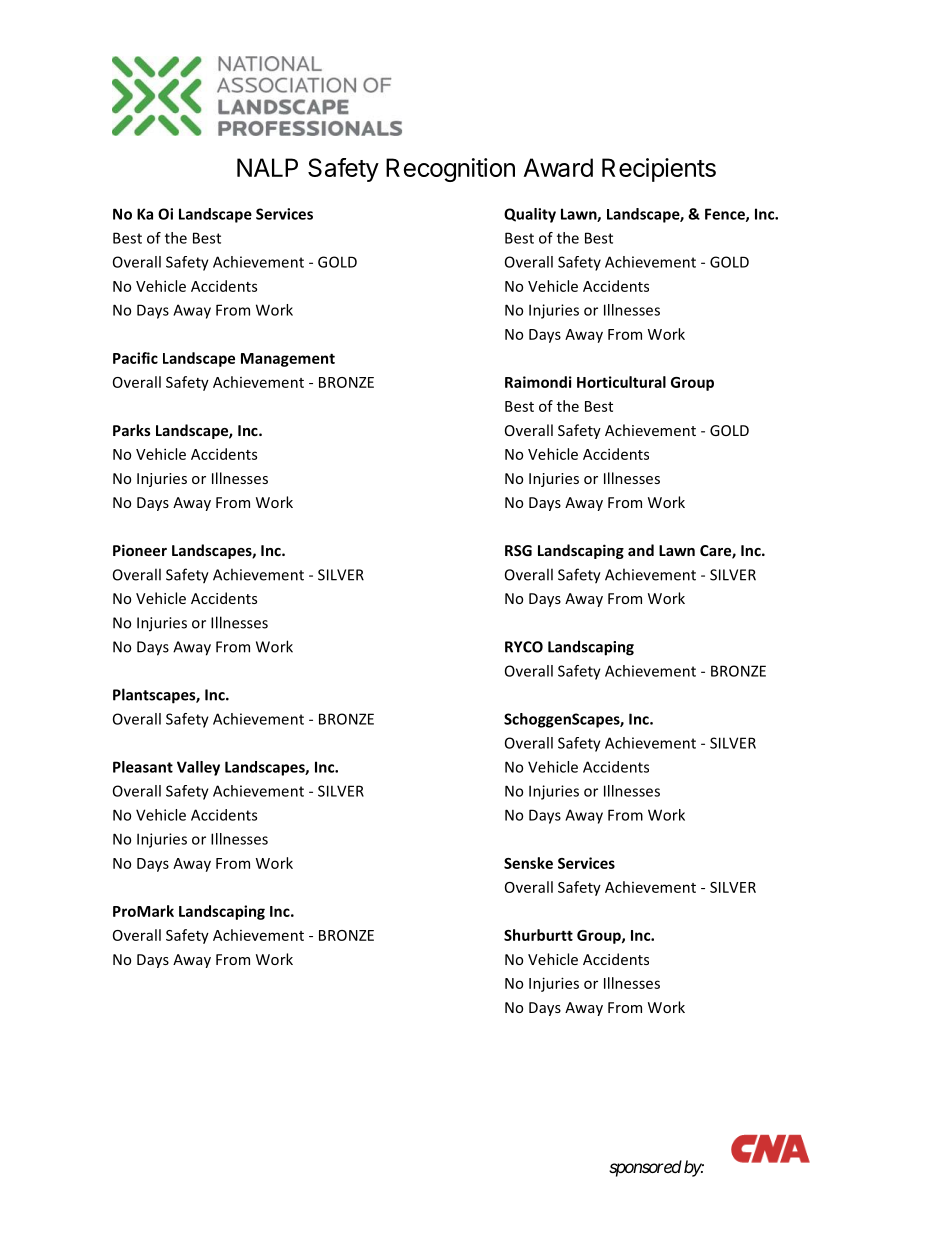 This screenshot has width=952, height=1233. What do you see at coordinates (621, 382) in the screenshot?
I see `Horticultural` at bounding box center [621, 382].
